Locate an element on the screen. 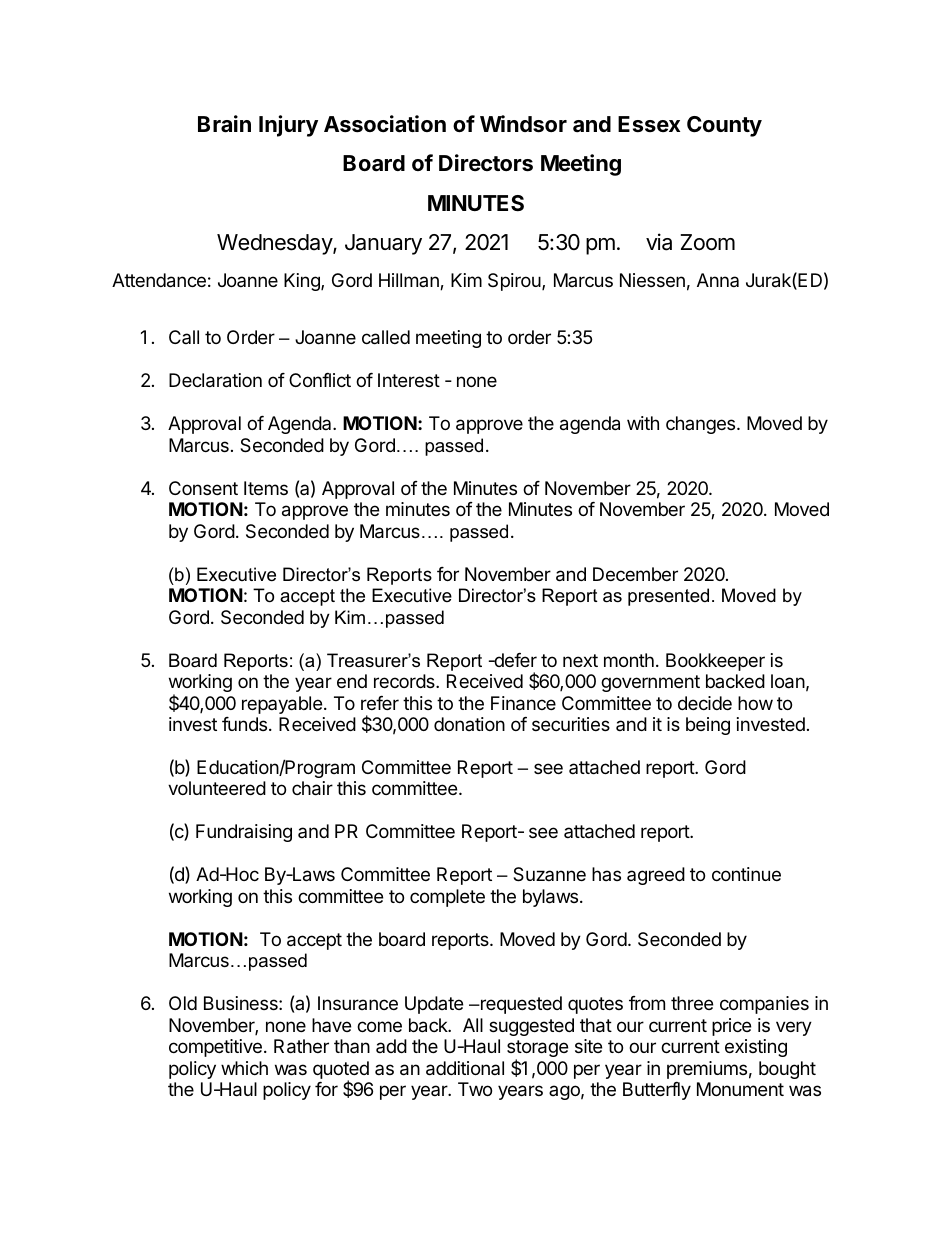 This screenshot has width=952, height=1233. funds is located at coordinates (246, 724).
